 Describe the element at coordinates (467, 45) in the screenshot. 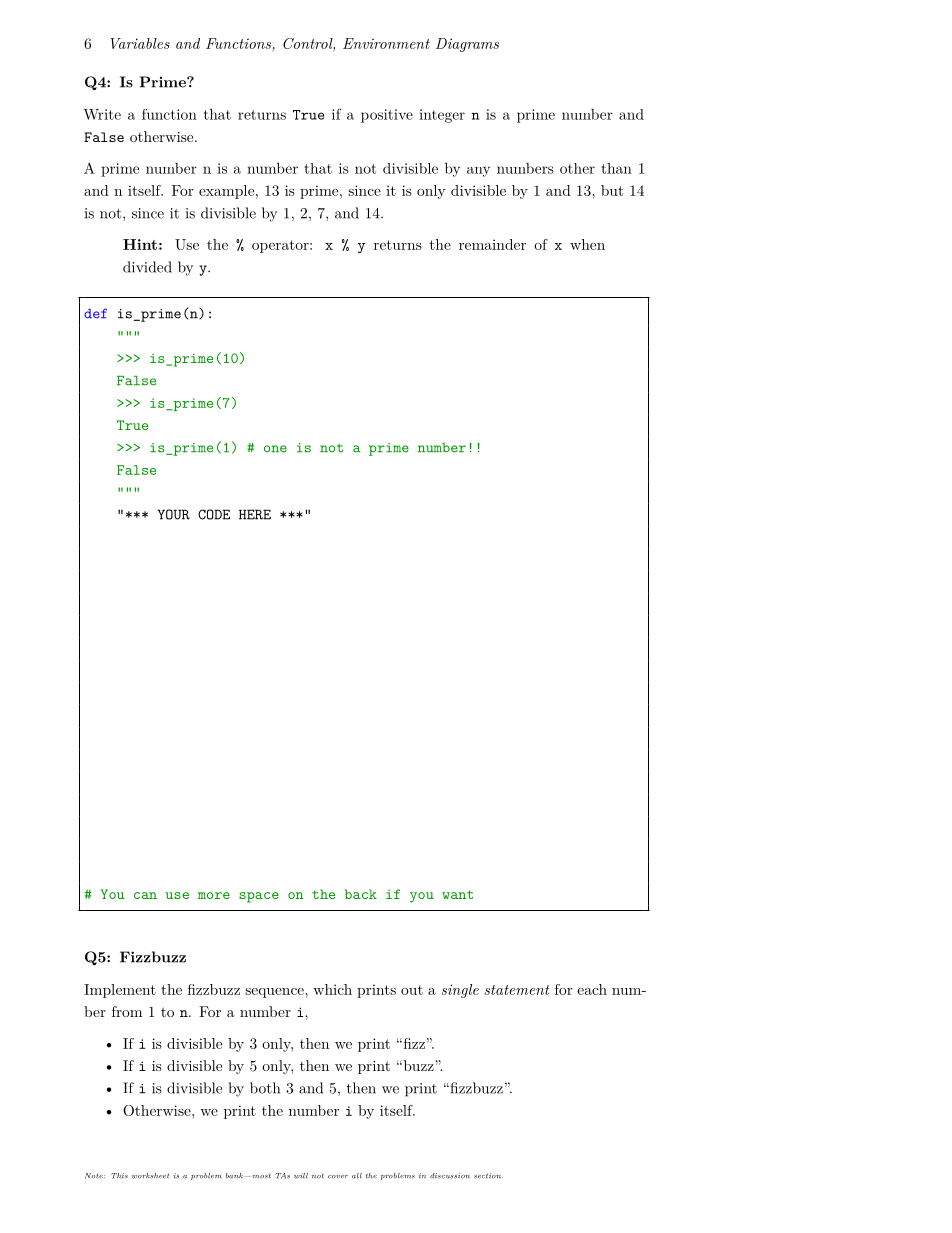

I see `Diagrams` at that location.
